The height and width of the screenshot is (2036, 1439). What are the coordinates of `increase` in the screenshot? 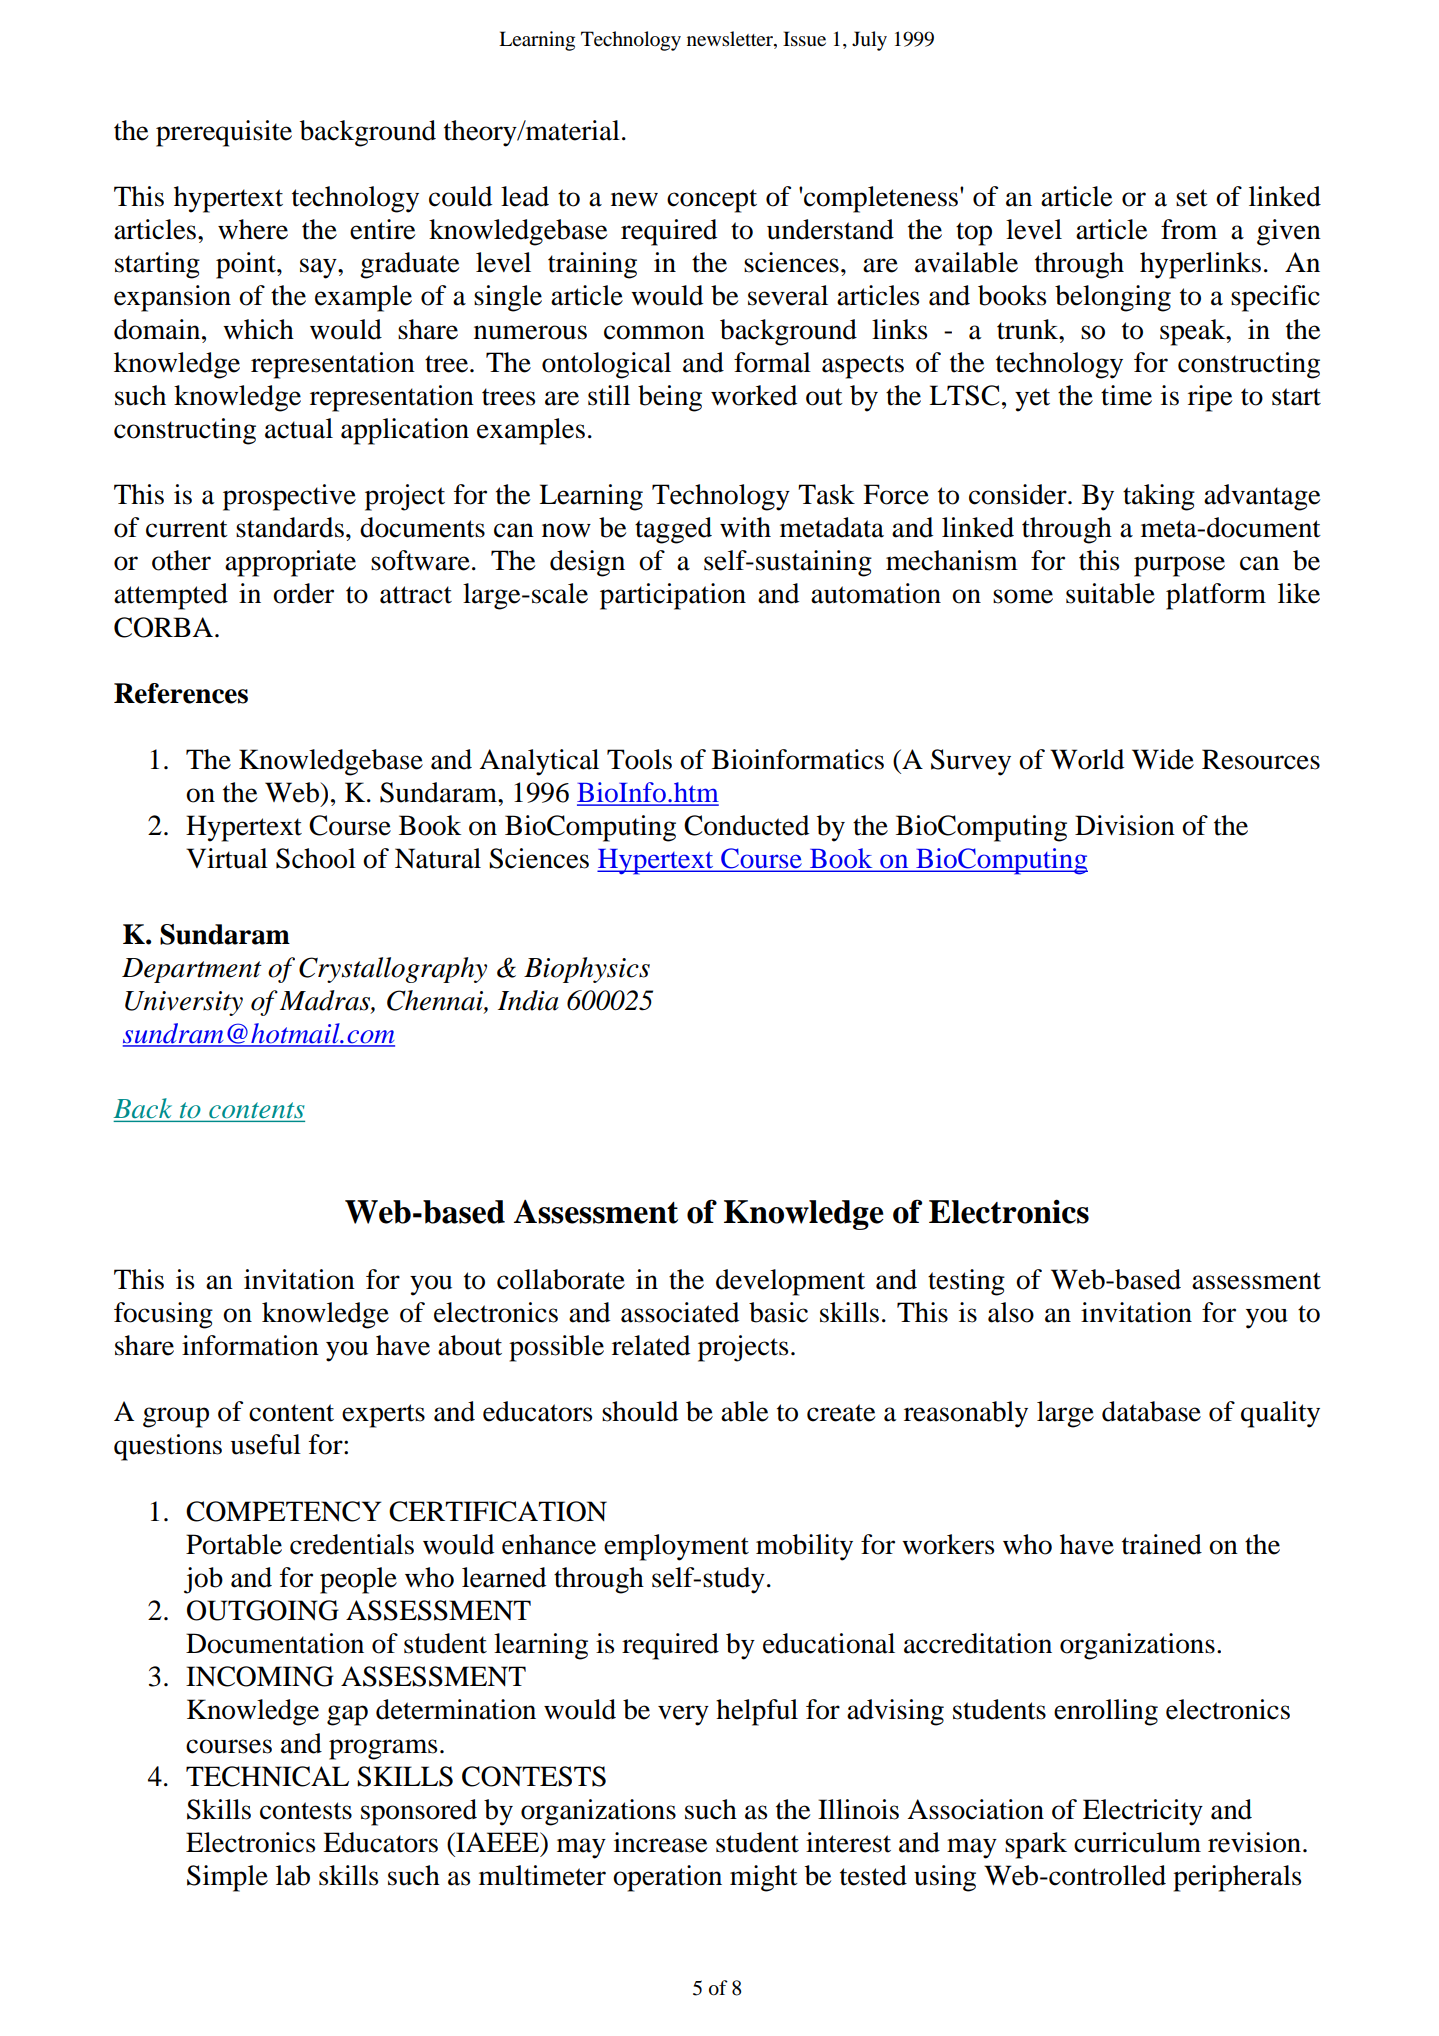 It's located at (660, 1842).
